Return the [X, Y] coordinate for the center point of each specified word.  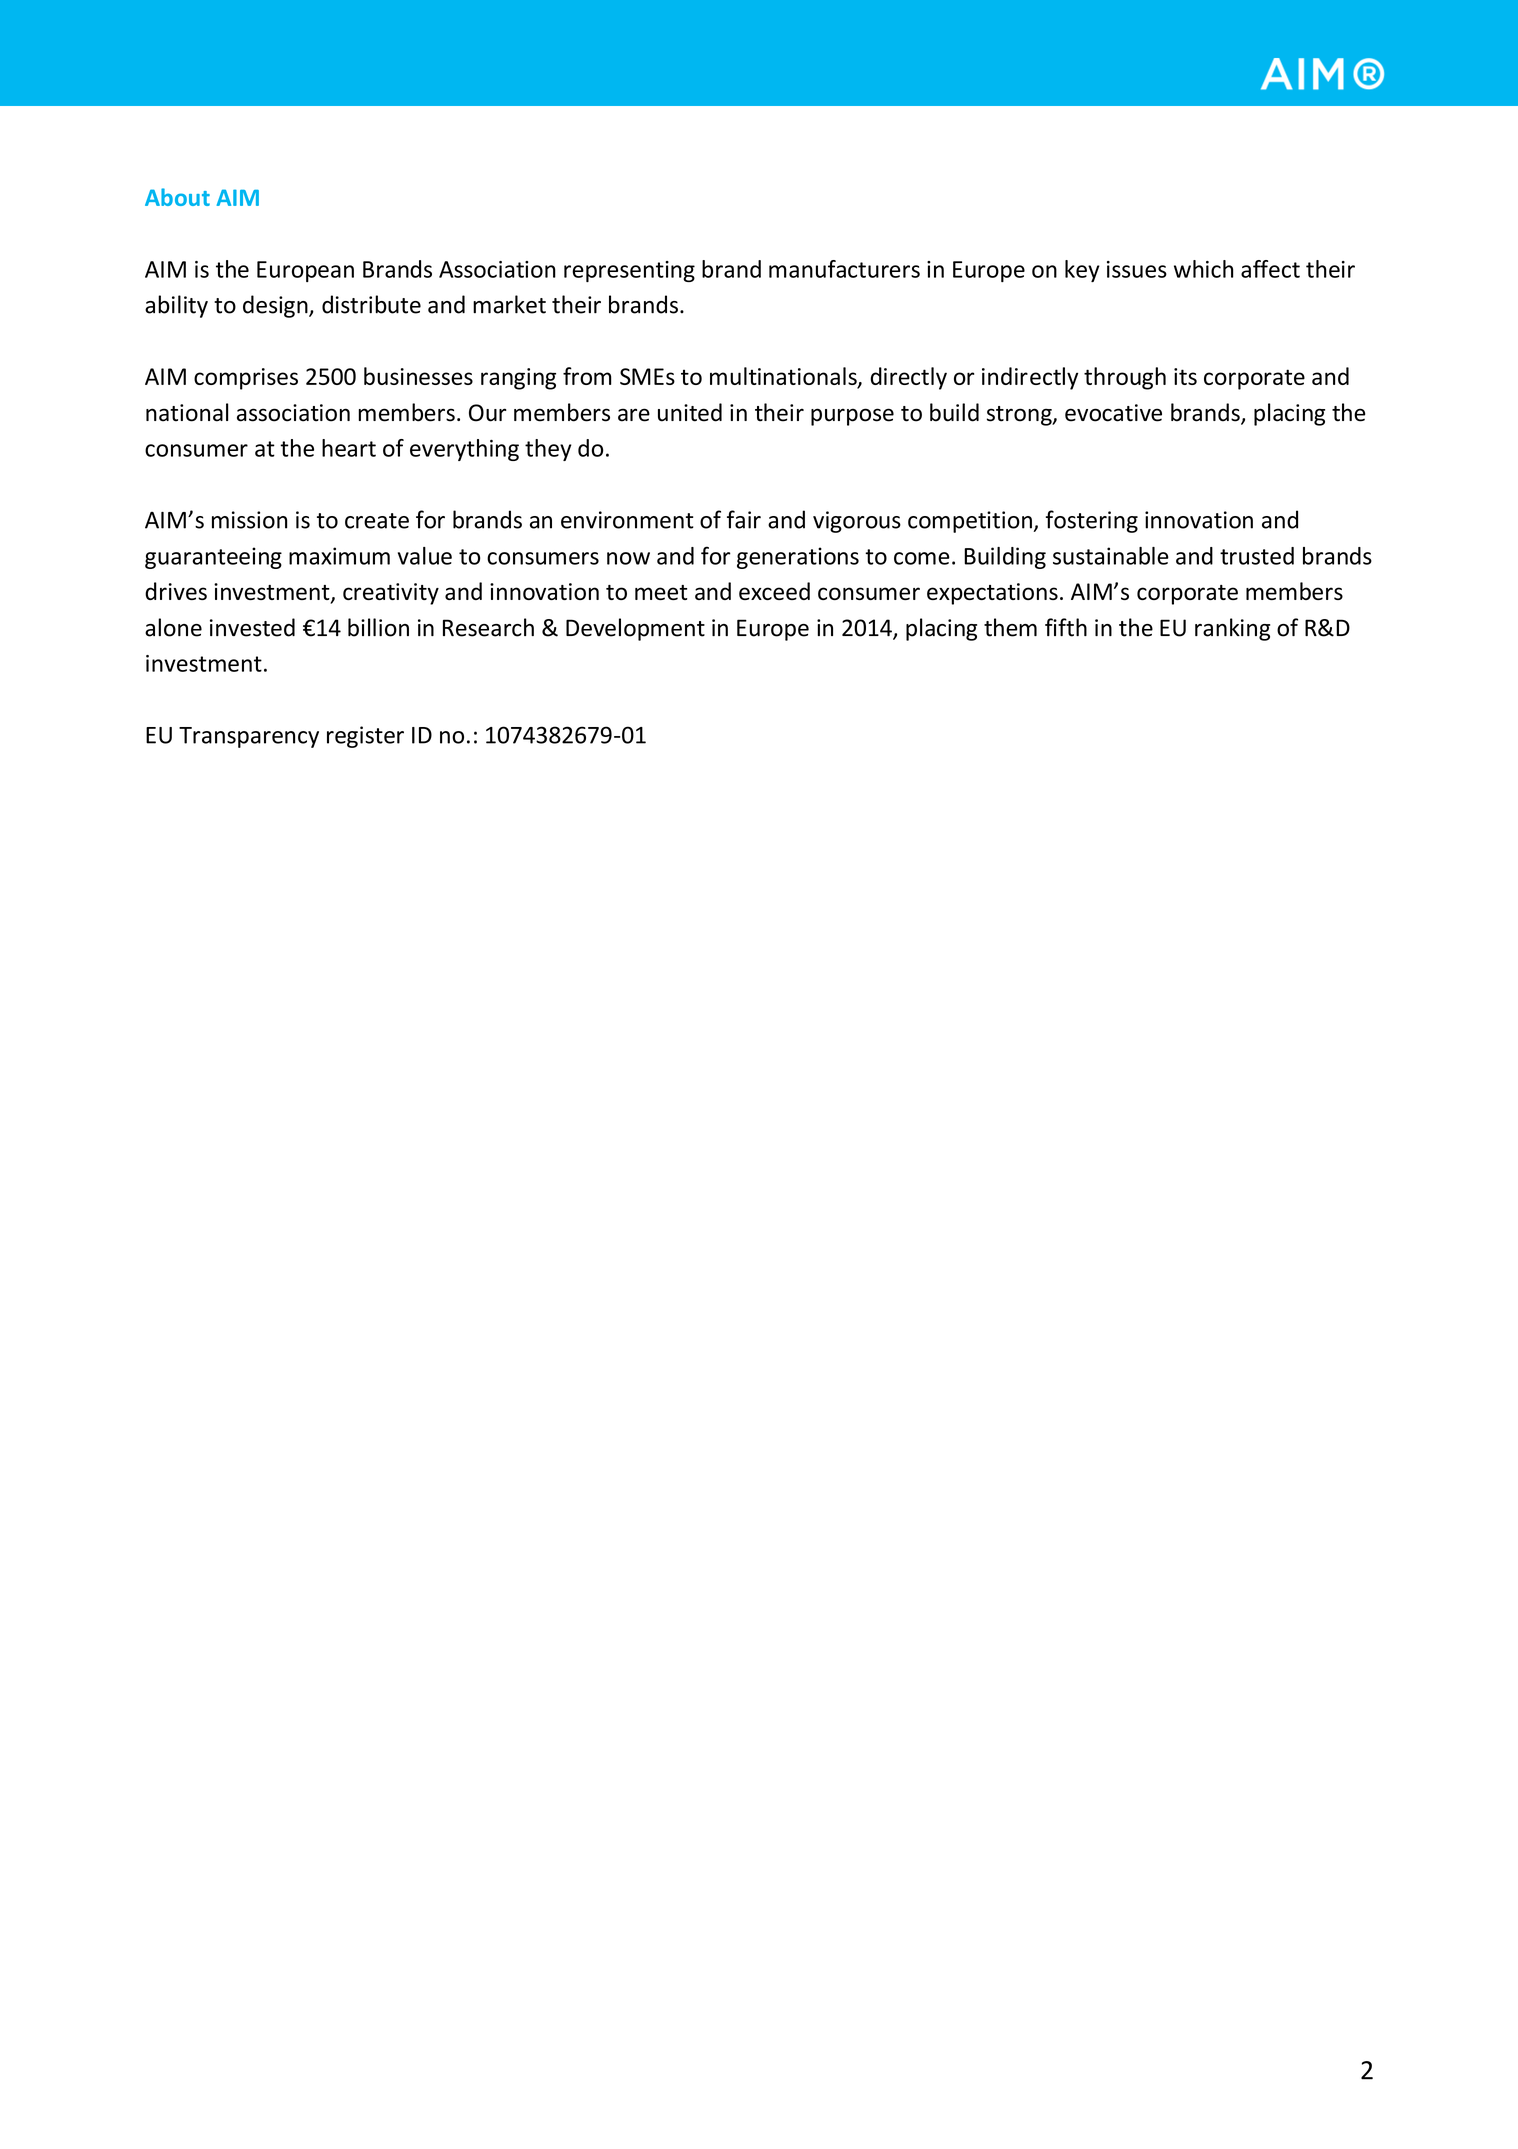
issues [1137, 269]
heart [349, 448]
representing [629, 271]
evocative [1113, 413]
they [548, 450]
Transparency [249, 737]
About [177, 197]
